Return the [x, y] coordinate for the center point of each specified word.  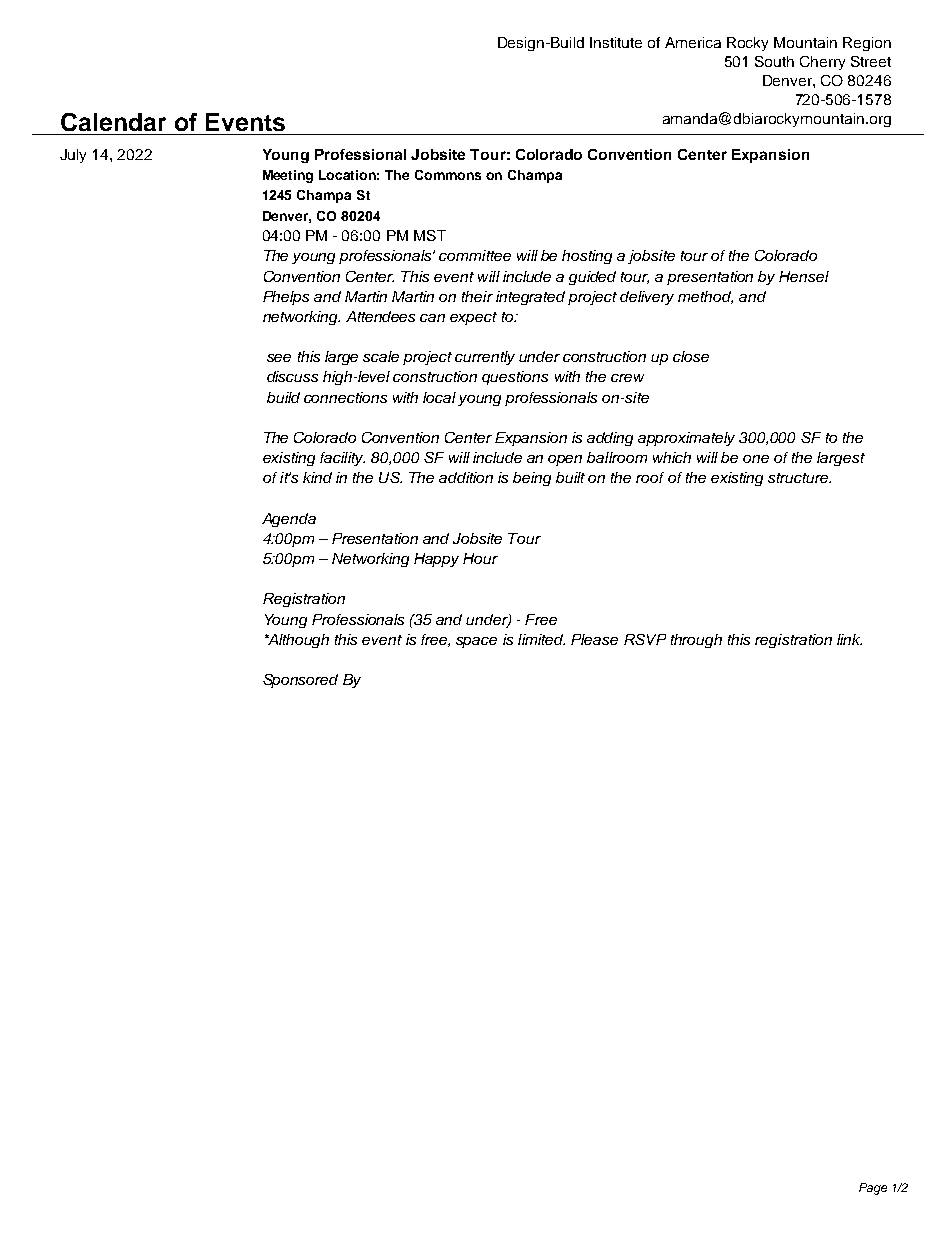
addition [466, 477]
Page [873, 1189]
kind [317, 477]
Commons [448, 175]
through [696, 641]
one [756, 459]
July [73, 156]
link [849, 639]
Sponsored [300, 681]
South [774, 61]
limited [541, 639]
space [476, 642]
